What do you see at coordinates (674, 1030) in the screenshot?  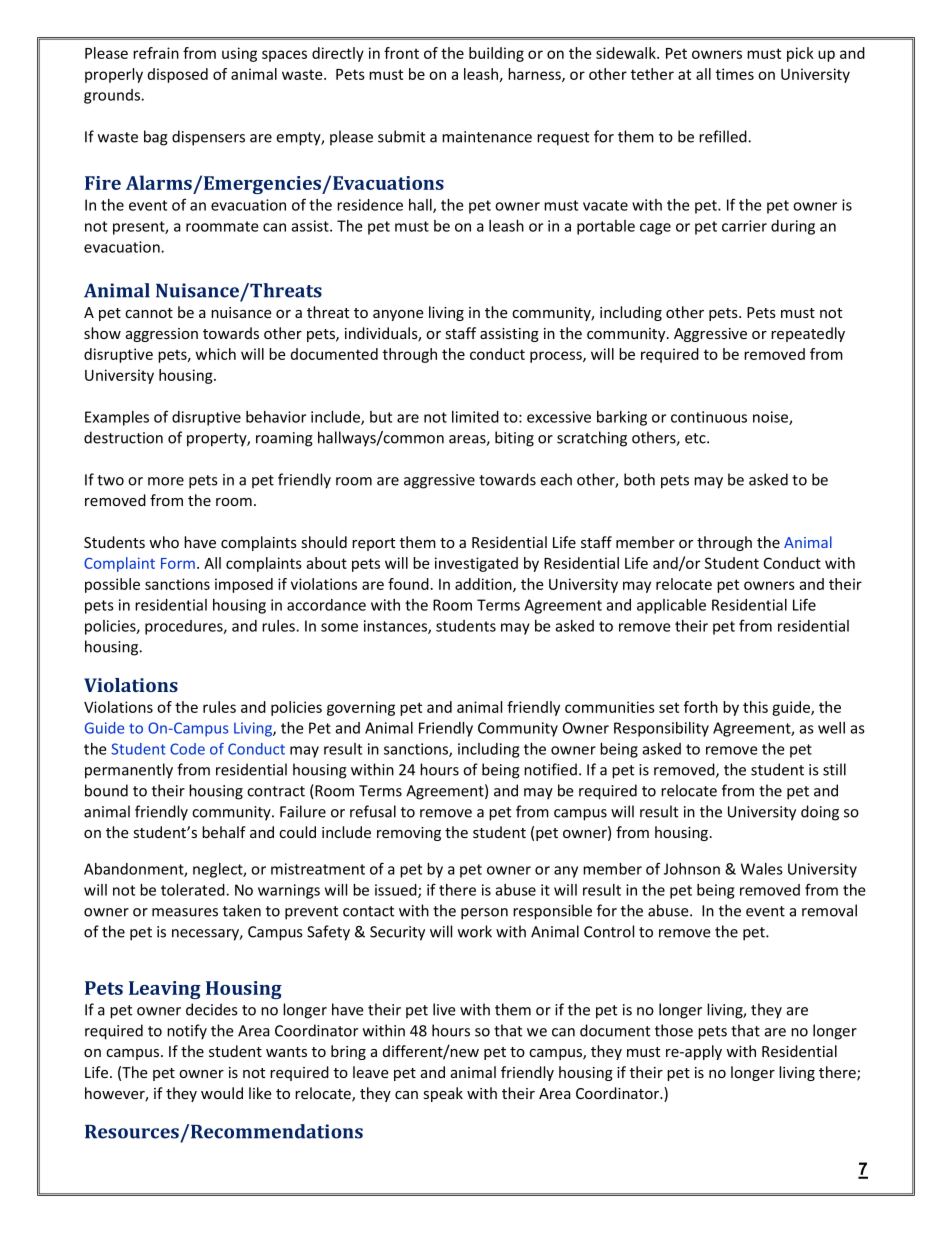 I see `those` at bounding box center [674, 1030].
